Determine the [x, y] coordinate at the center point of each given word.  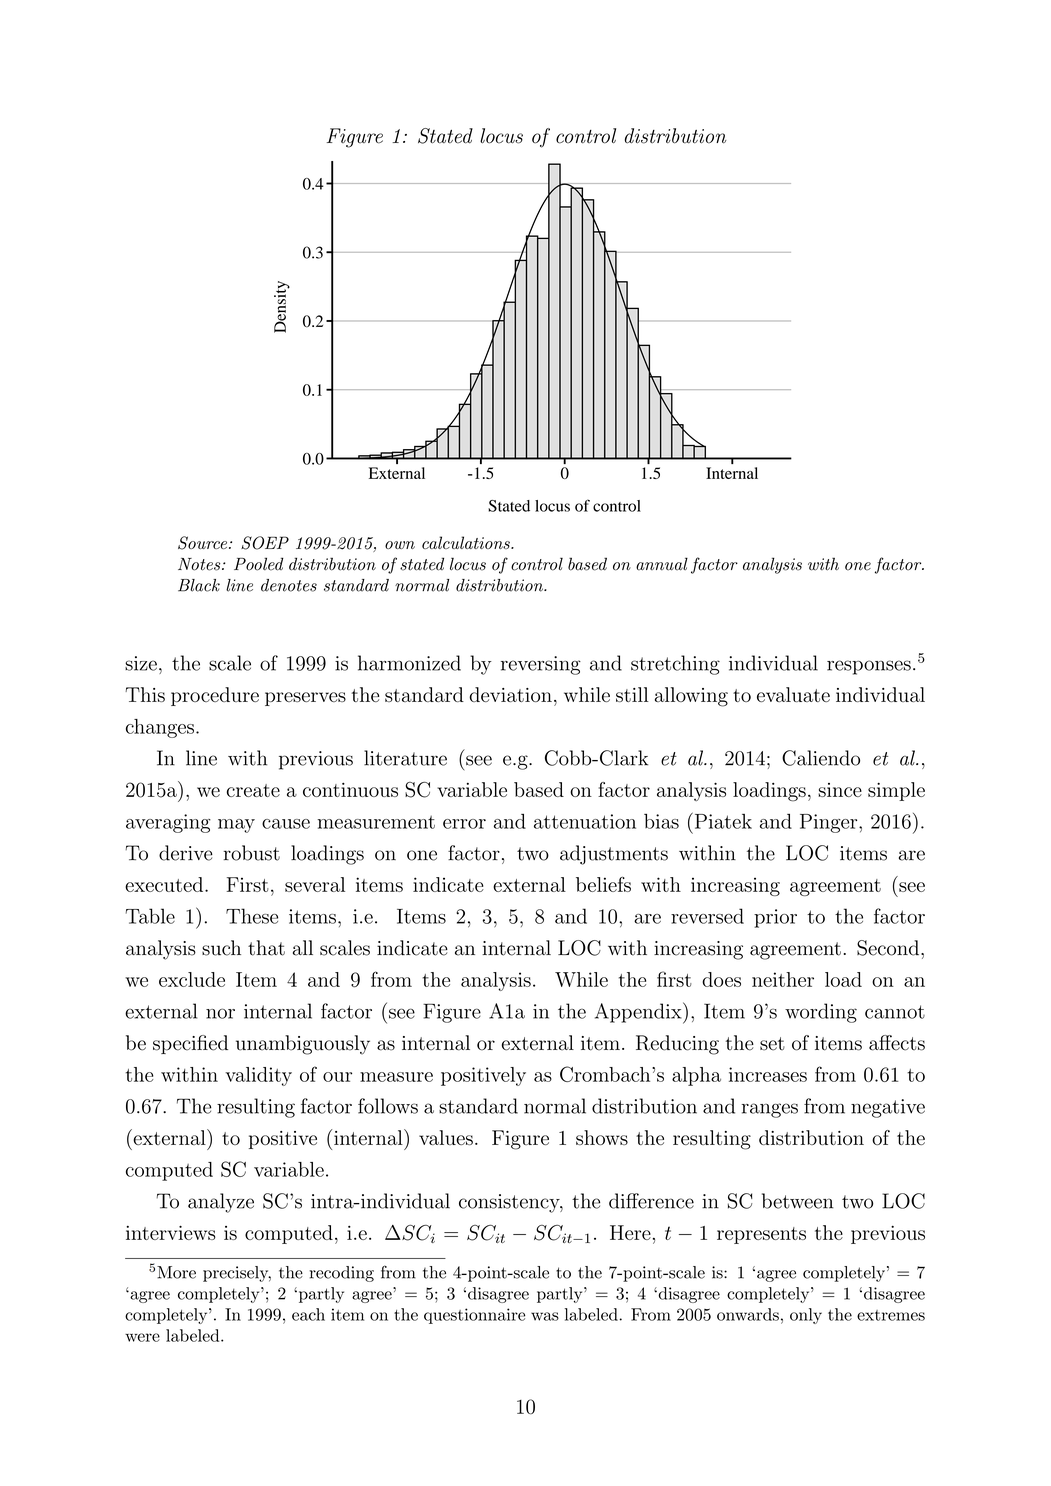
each [308, 1314]
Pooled [259, 564]
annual [662, 564]
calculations [467, 542]
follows [388, 1106]
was [545, 1316]
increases [768, 1074]
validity [258, 1076]
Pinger [830, 823]
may [236, 826]
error [464, 824]
